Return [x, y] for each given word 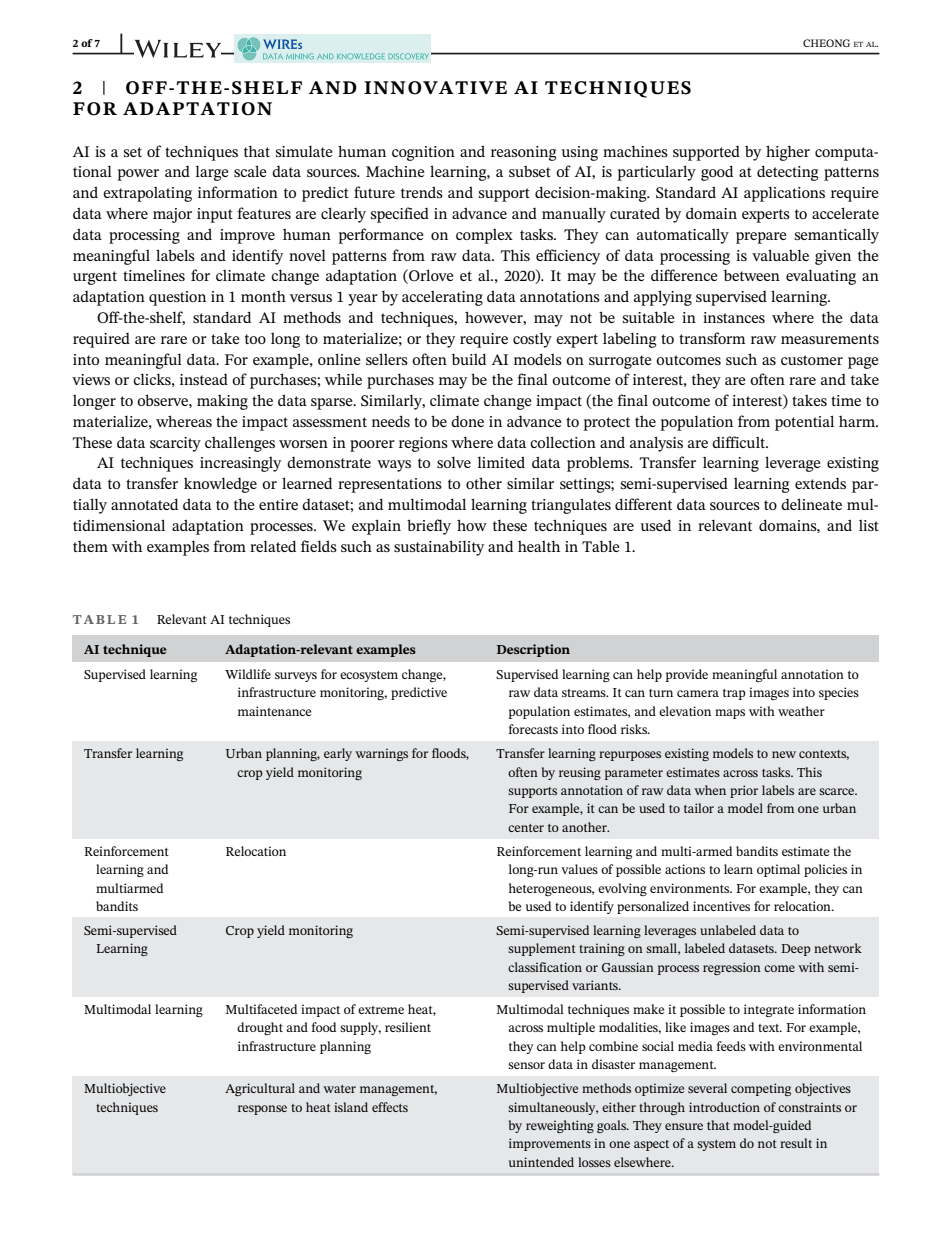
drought [260, 1028]
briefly [429, 527]
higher [788, 153]
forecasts [533, 729]
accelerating [442, 298]
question [177, 298]
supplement [542, 949]
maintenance [274, 711]
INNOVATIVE [435, 88]
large [212, 173]
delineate [811, 504]
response [262, 1110]
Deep [796, 950]
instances [734, 317]
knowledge [220, 485]
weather [801, 711]
